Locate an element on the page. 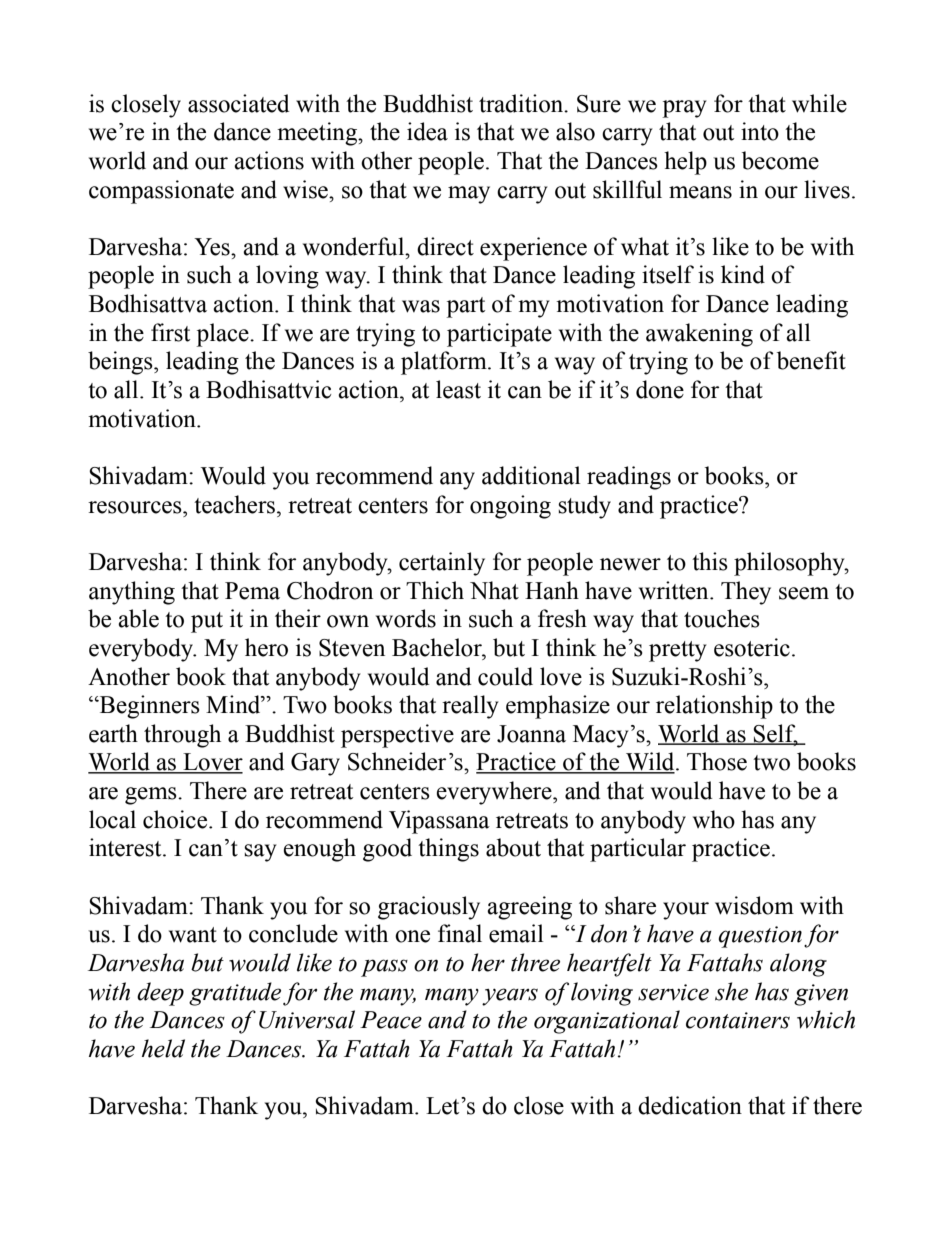 Image resolution: width=952 pixels, height=1233 pixels. place is located at coordinates (223, 335).
